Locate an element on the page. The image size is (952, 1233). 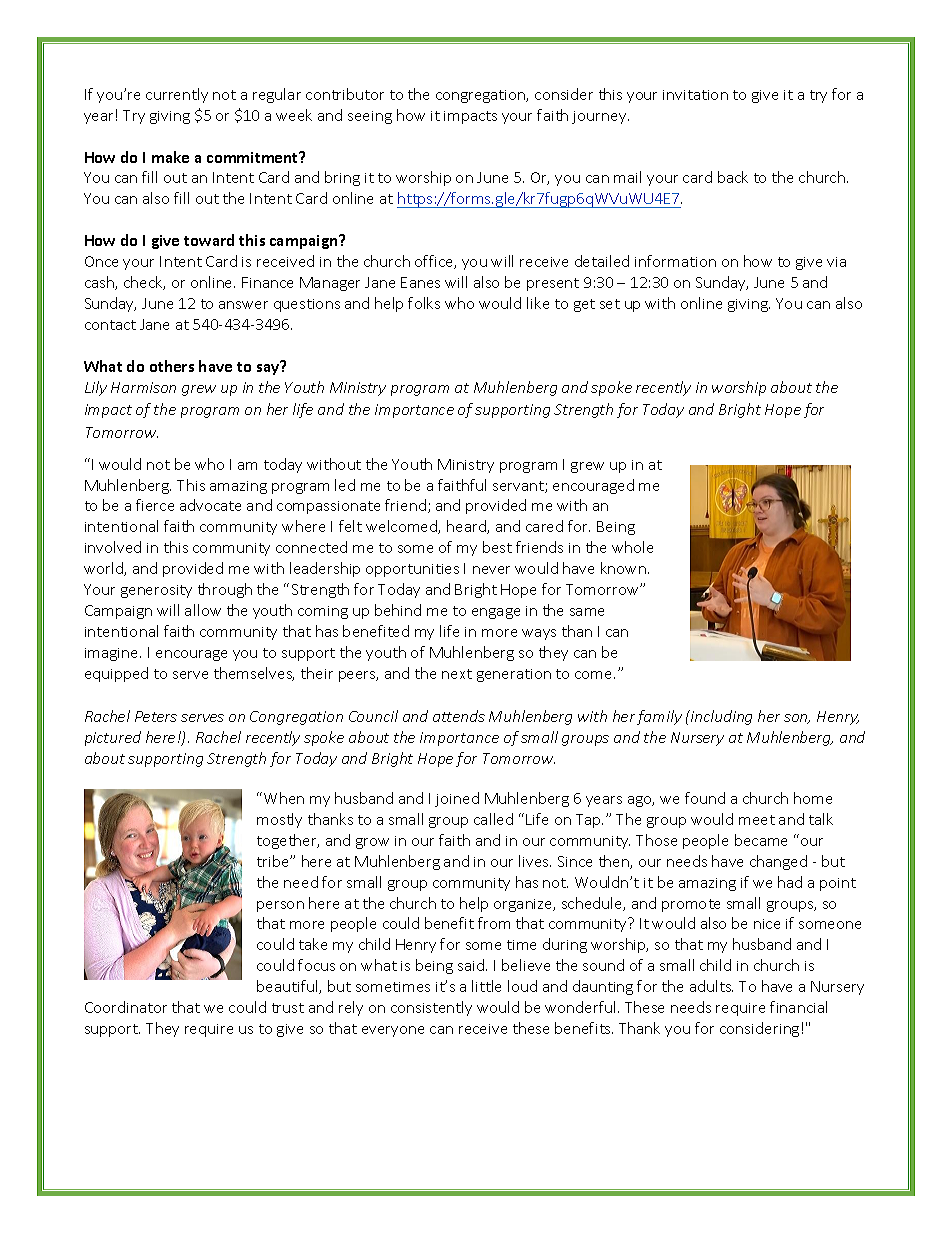
others is located at coordinates (172, 366).
